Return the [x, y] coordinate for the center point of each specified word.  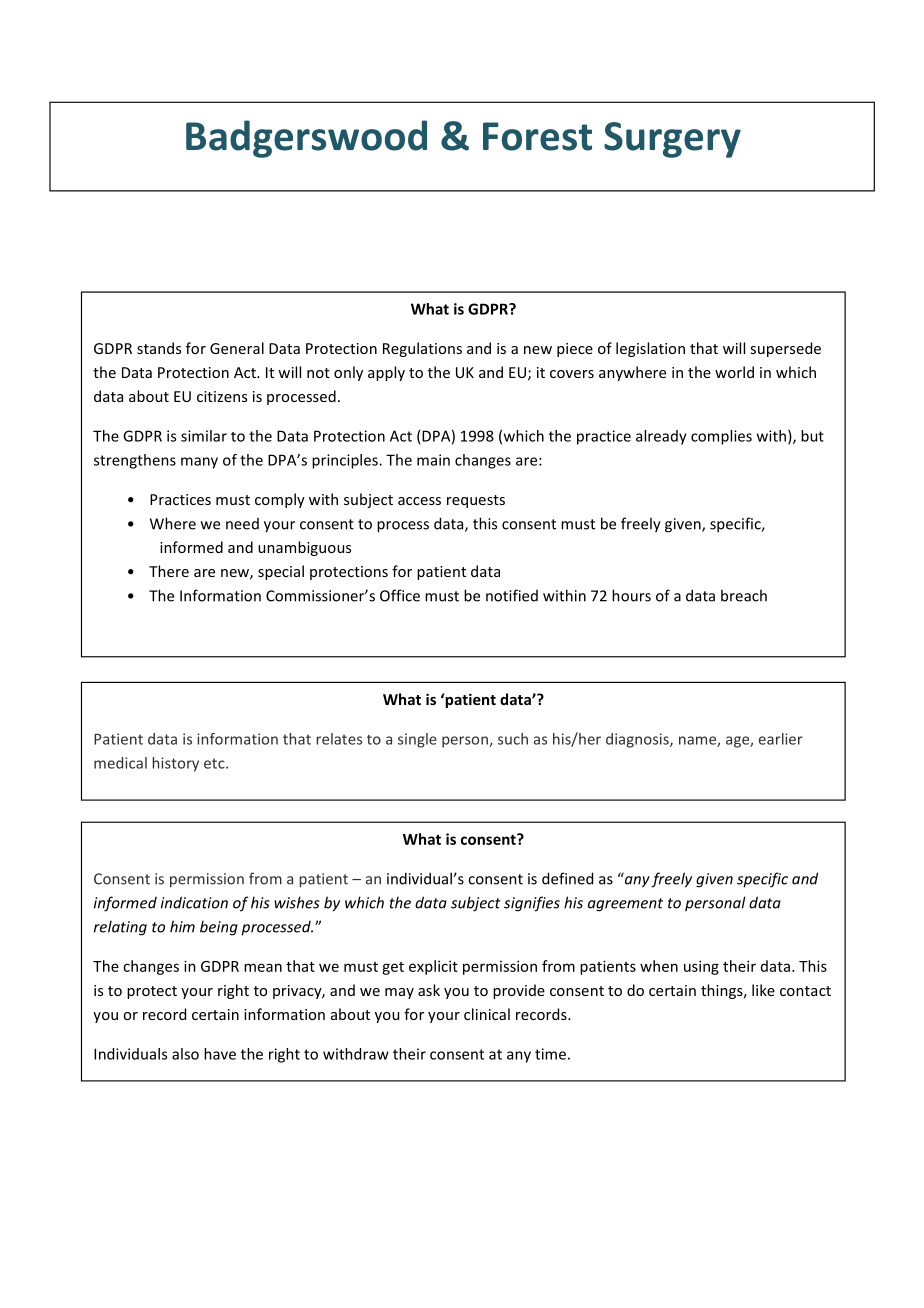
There [169, 571]
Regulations [422, 349]
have [220, 1054]
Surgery [672, 140]
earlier [781, 739]
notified [512, 595]
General [237, 348]
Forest [537, 136]
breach [744, 595]
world [734, 372]
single [417, 740]
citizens [222, 396]
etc [215, 763]
